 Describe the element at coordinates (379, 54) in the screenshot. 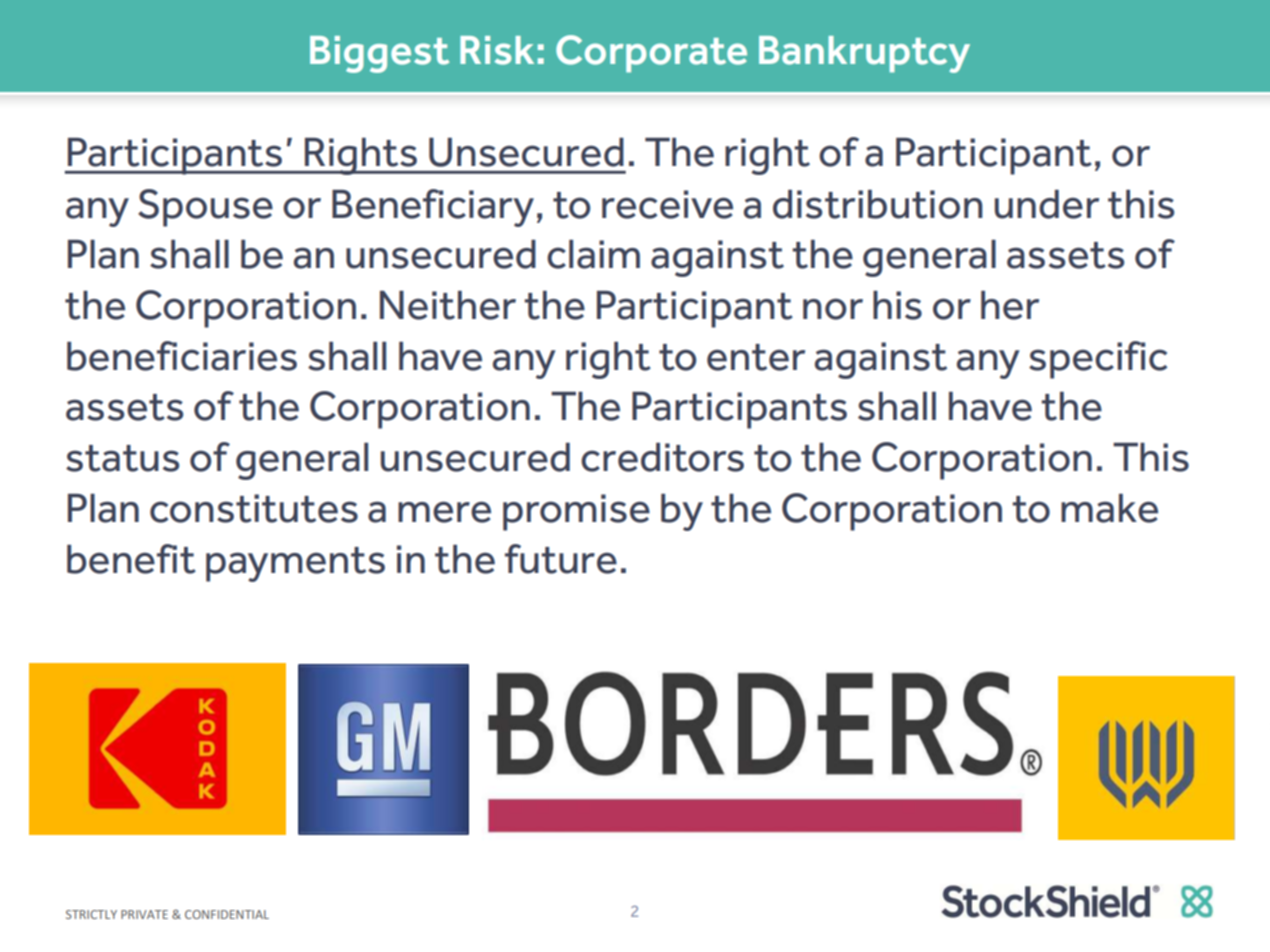

I see `Biggest` at that location.
